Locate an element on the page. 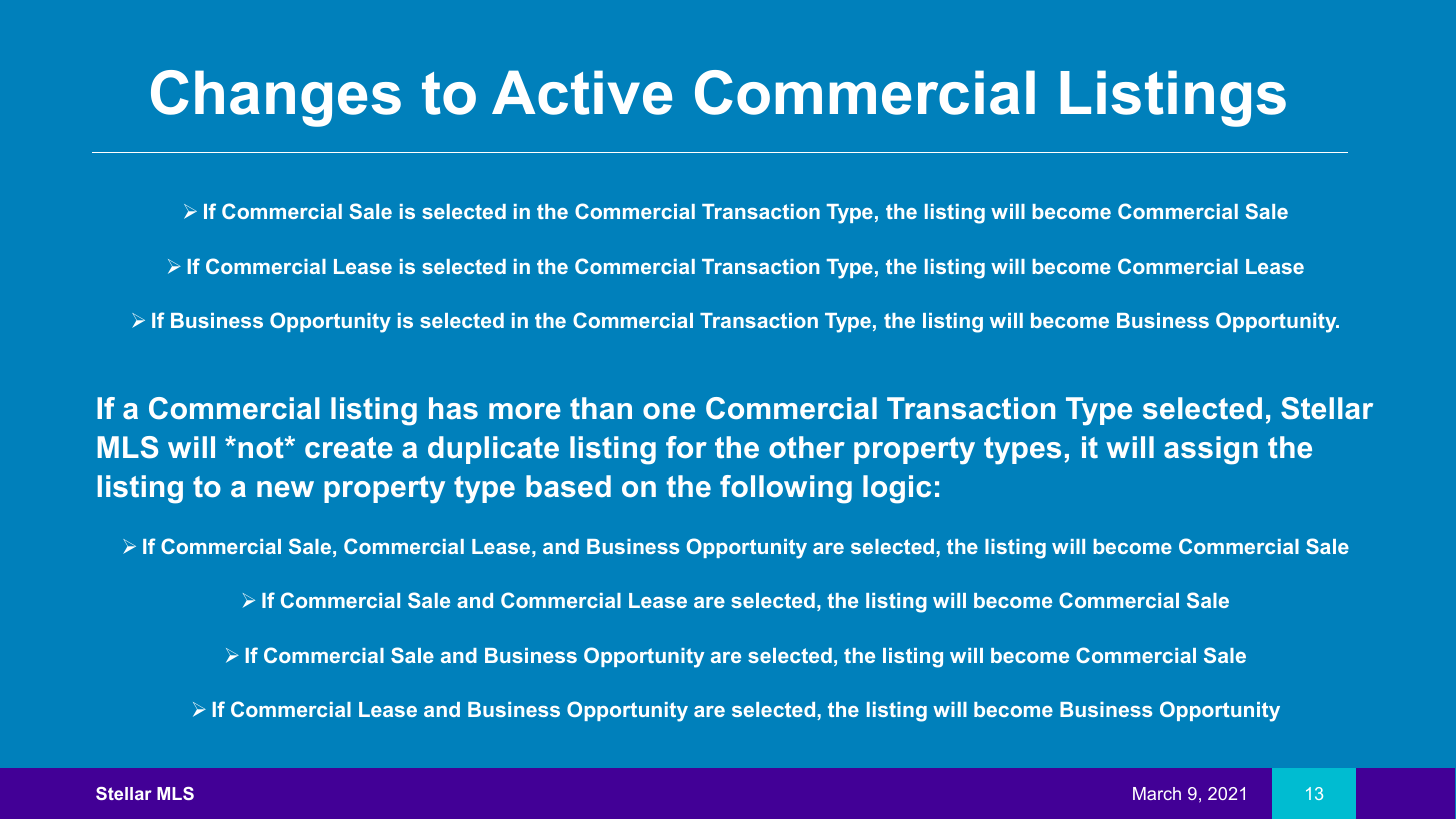 The image size is (1456, 819). one is located at coordinates (669, 411).
